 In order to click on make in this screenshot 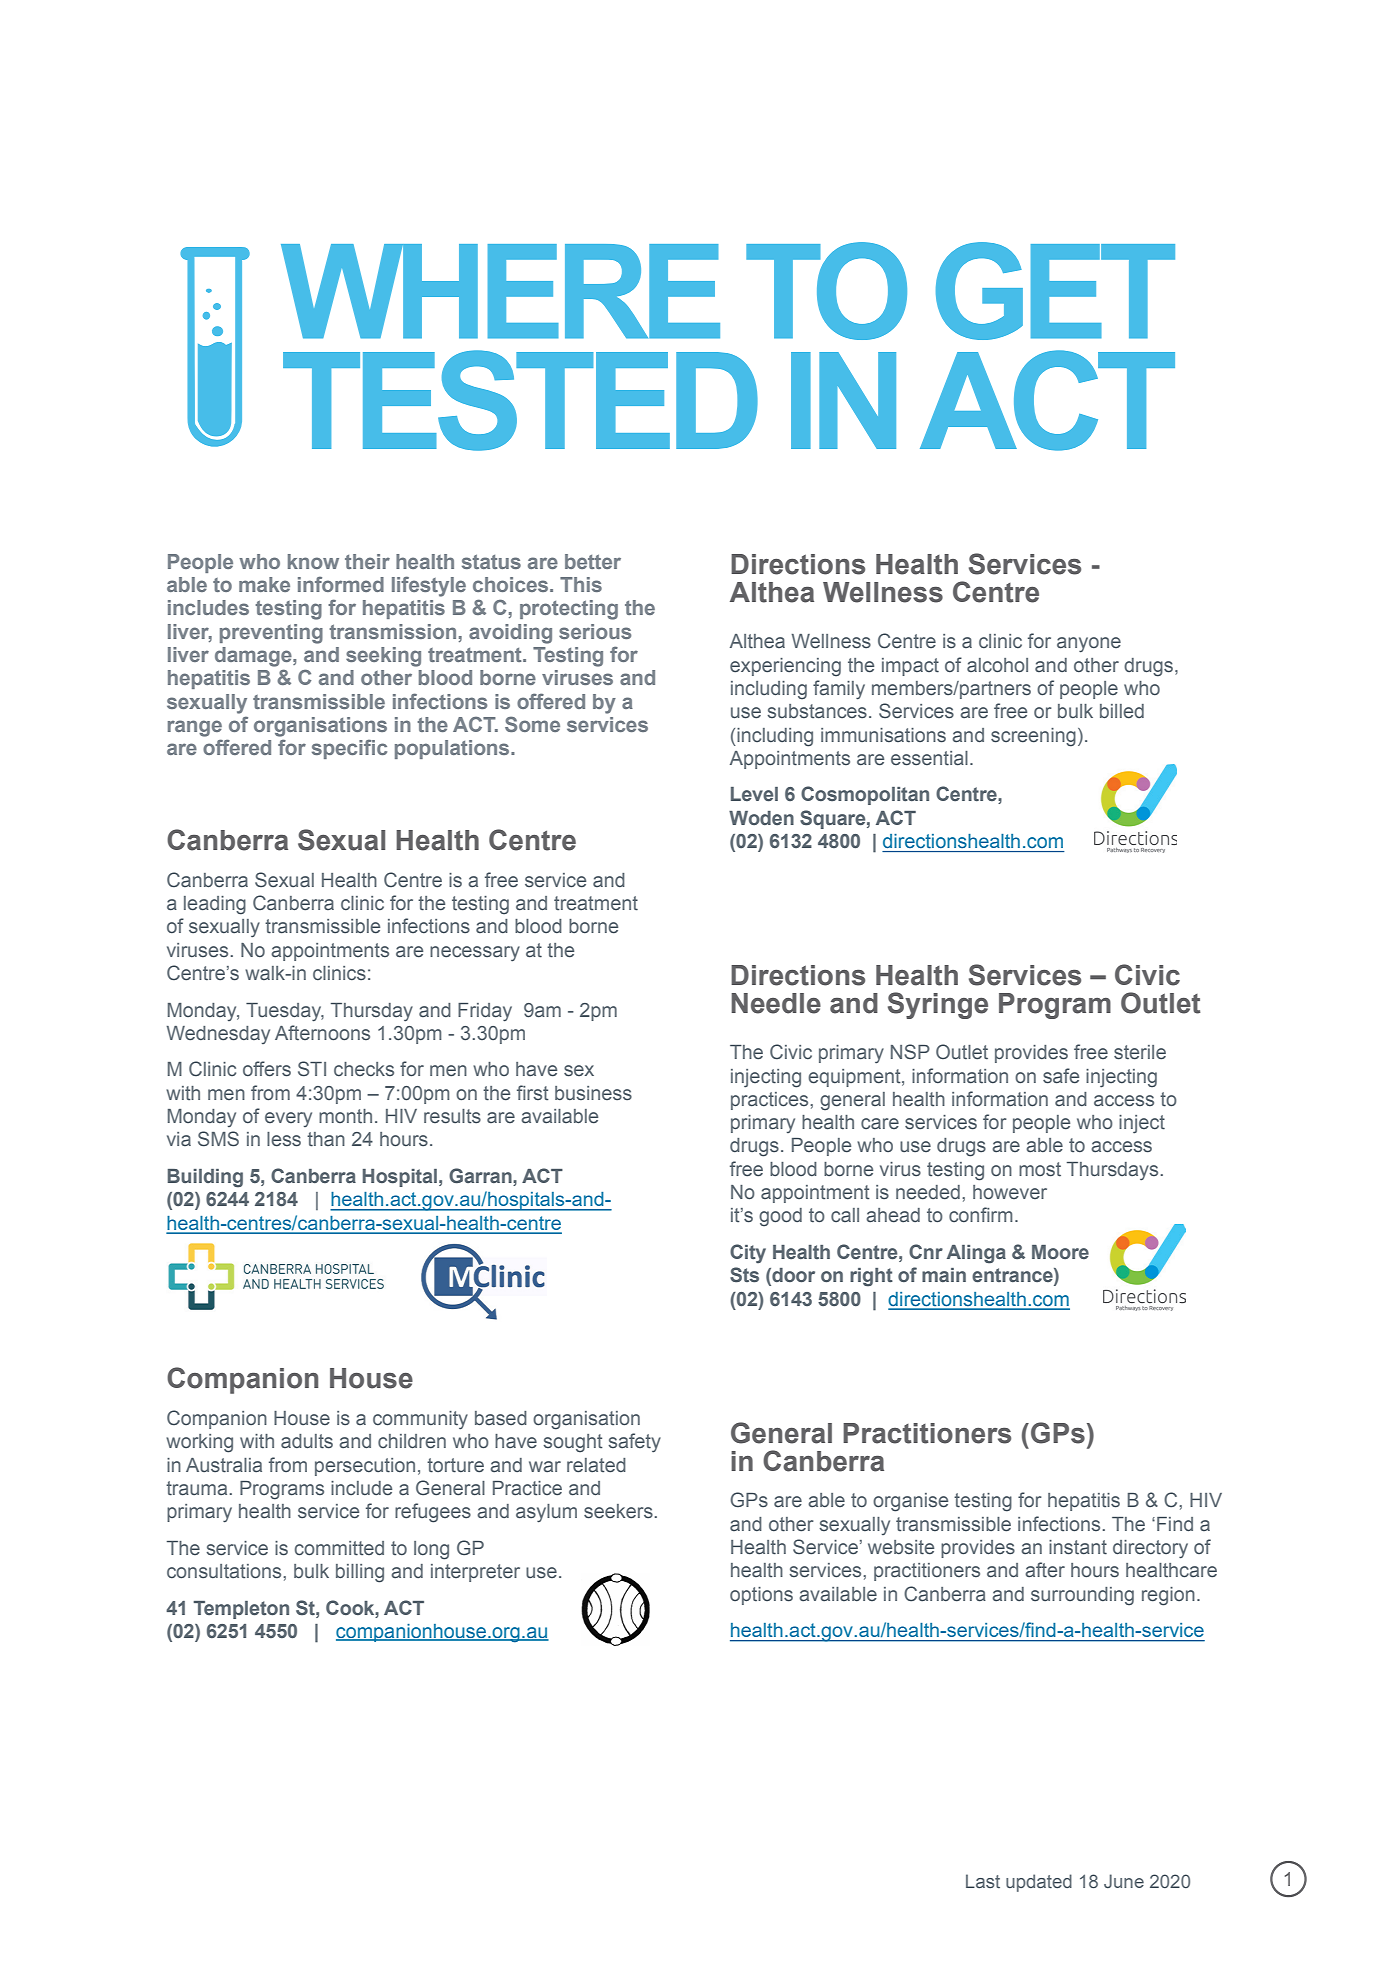, I will do `click(264, 584)`.
